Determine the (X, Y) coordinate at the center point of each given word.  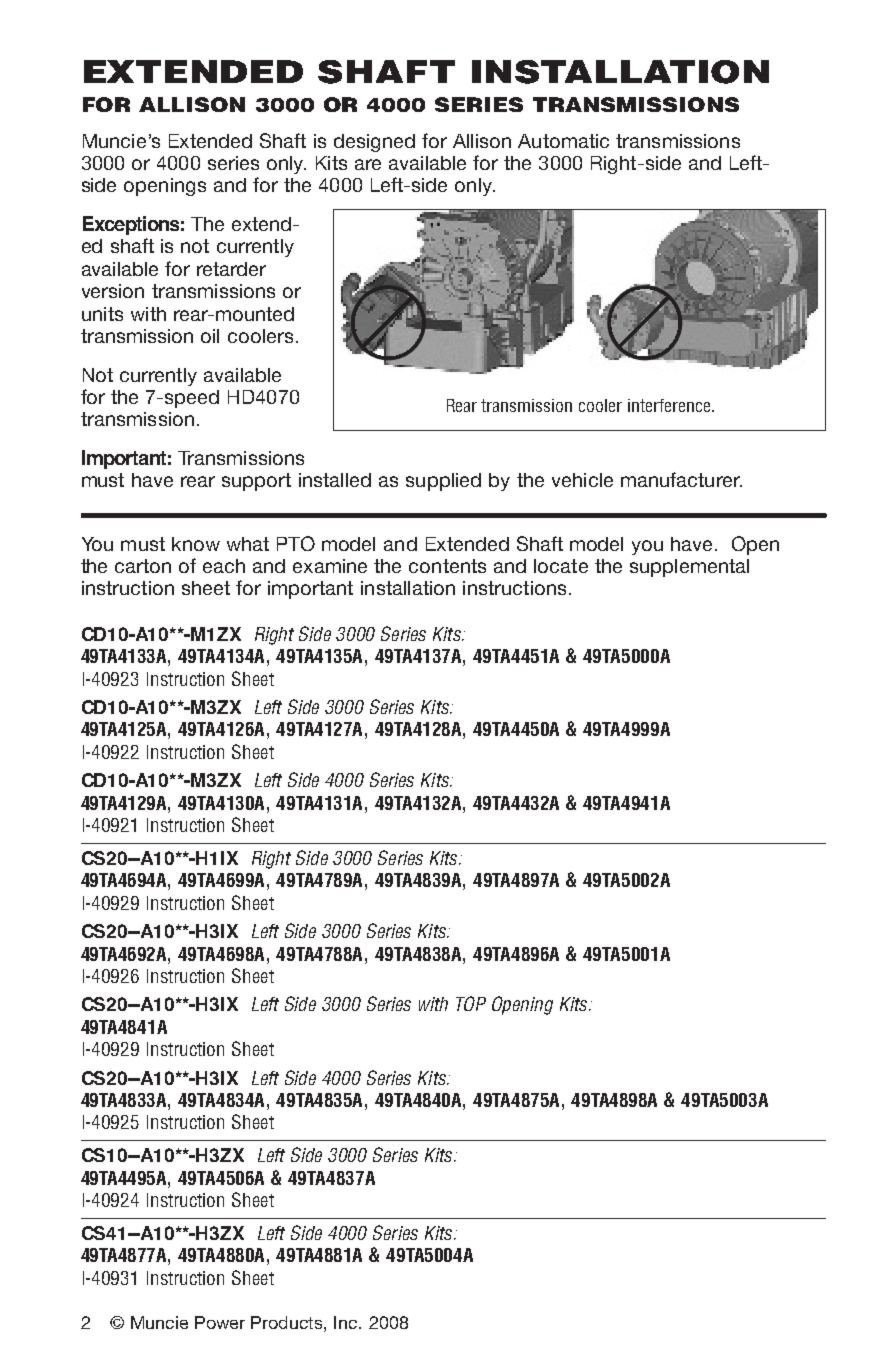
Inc (347, 1322)
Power (220, 1322)
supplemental (689, 568)
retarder (231, 269)
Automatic (563, 141)
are (368, 164)
